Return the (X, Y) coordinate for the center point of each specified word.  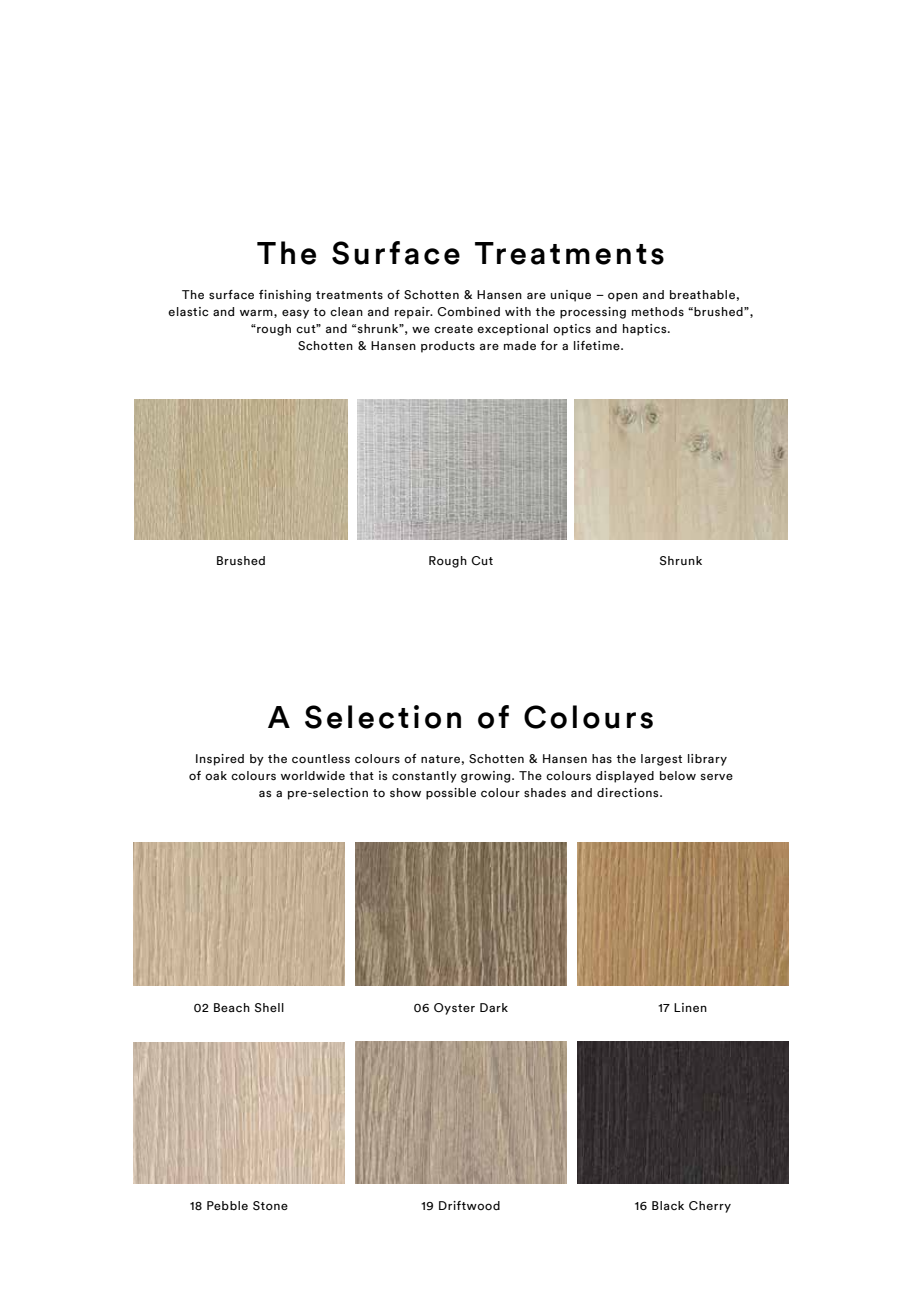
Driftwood (469, 1205)
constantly (424, 777)
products (448, 347)
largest (661, 760)
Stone (270, 1206)
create (453, 329)
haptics (646, 330)
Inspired (220, 760)
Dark (494, 1007)
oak (216, 775)
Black (668, 1205)
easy (295, 314)
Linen (690, 1007)
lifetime (598, 345)
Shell (269, 1007)
